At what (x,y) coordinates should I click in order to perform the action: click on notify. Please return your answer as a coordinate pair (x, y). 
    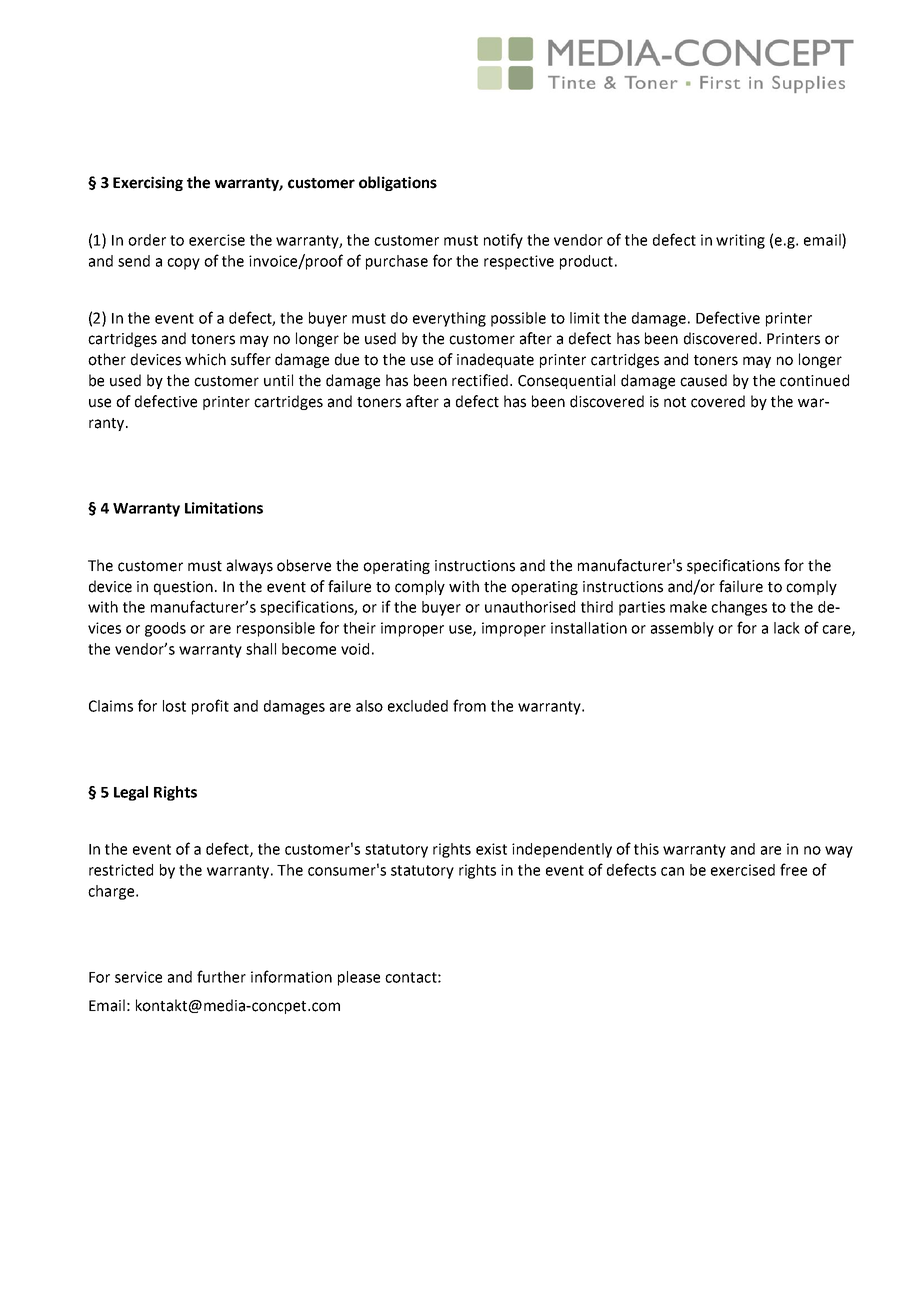
    Looking at the image, I should click on (503, 241).
